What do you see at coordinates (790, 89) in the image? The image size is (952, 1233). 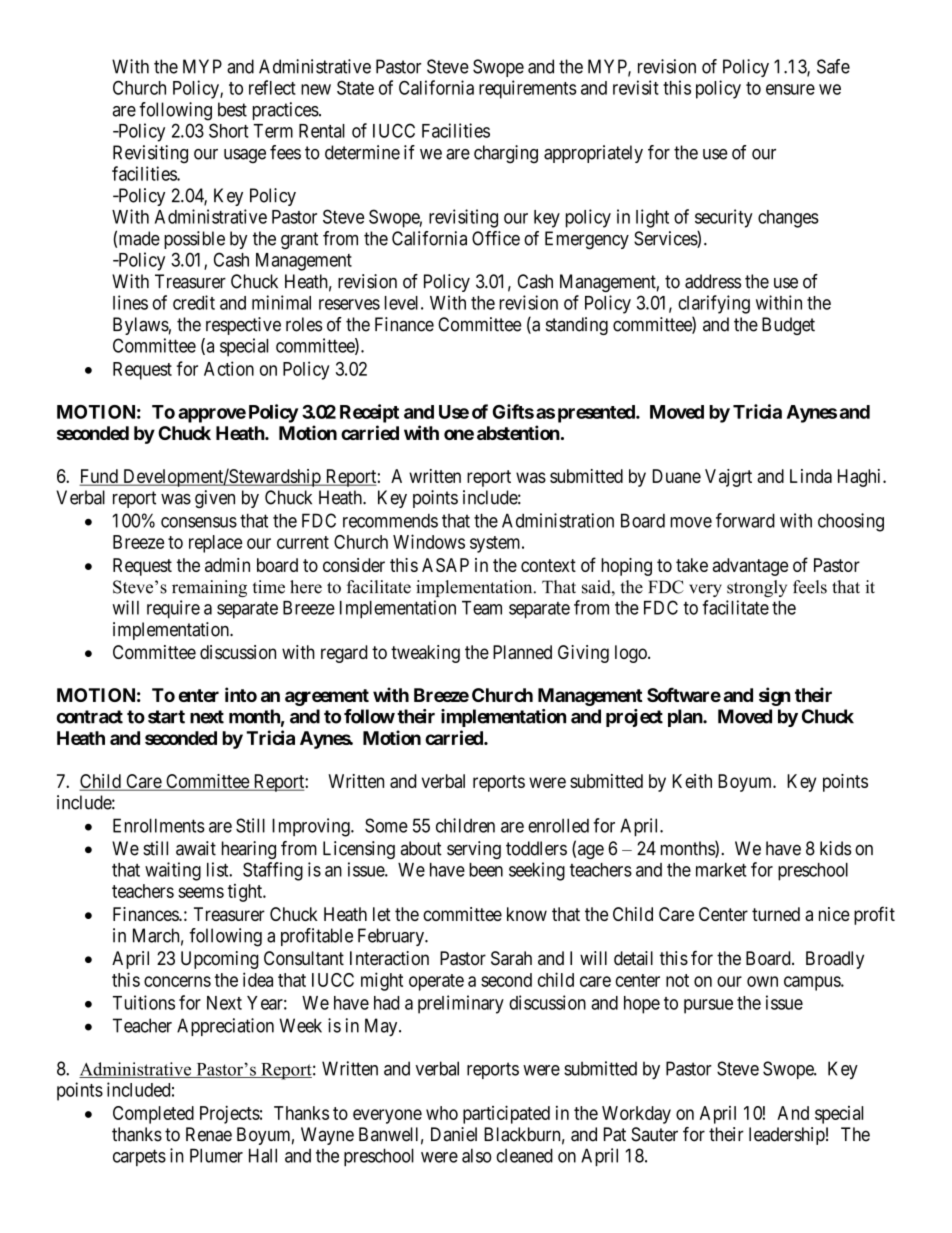 I see `ensure` at bounding box center [790, 89].
